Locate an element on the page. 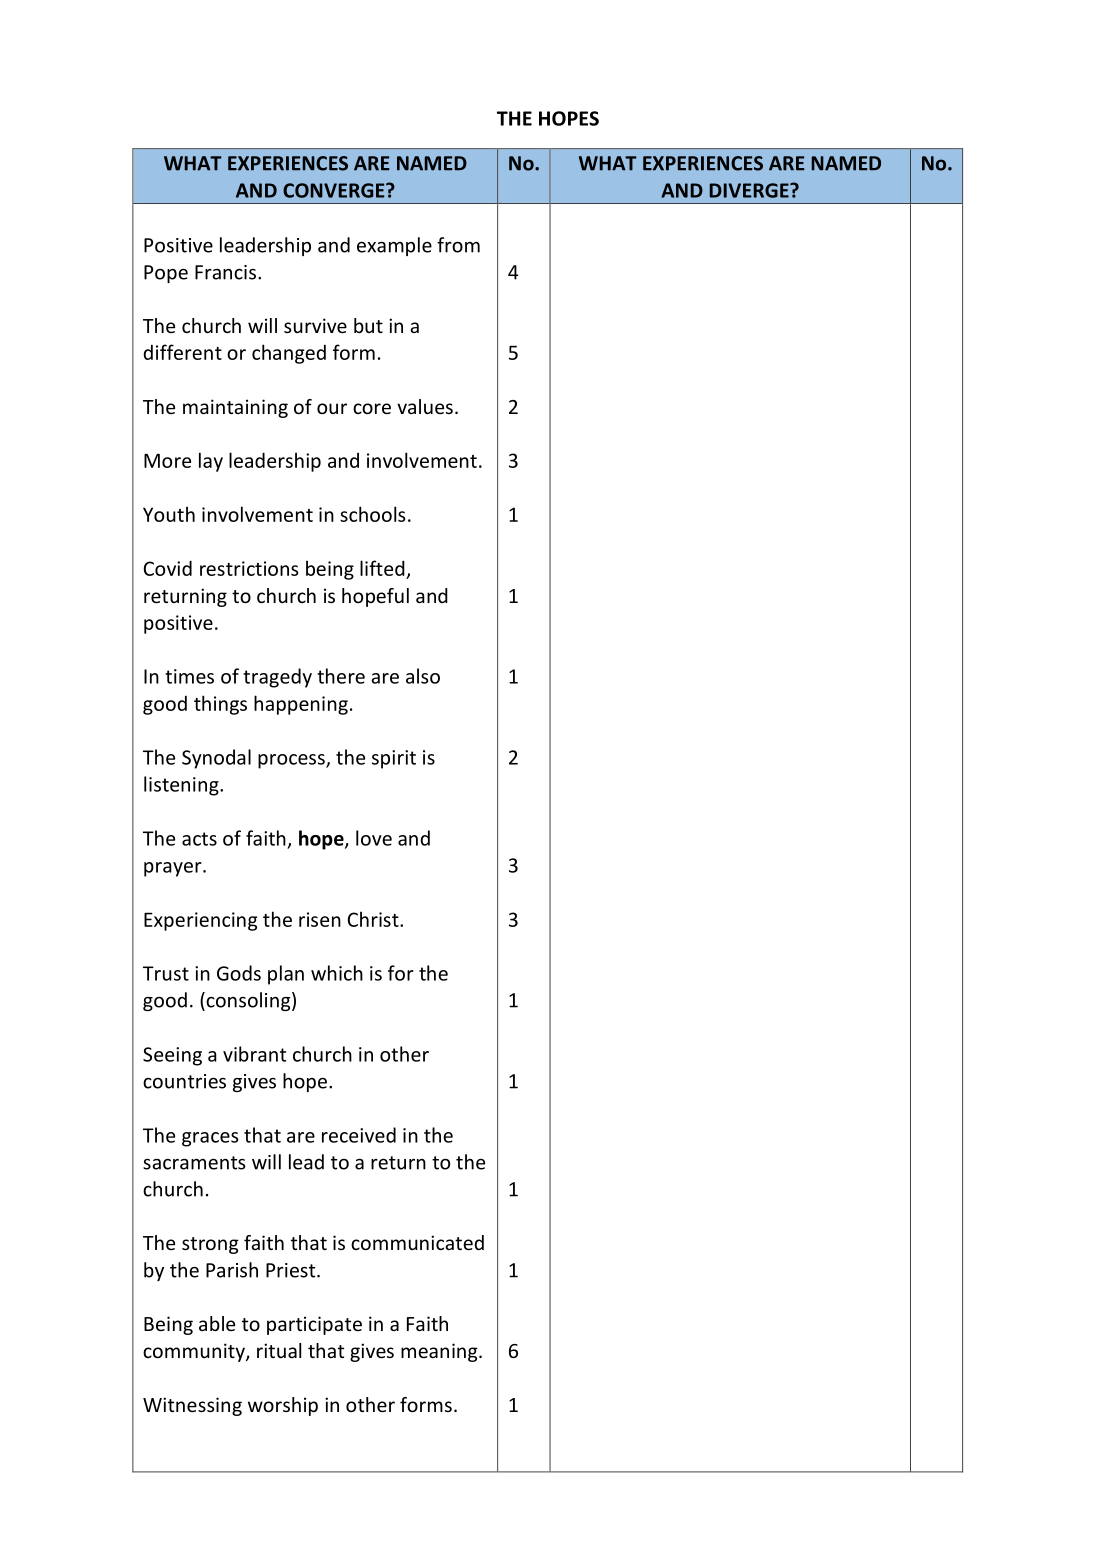 This document has height=1550, width=1096. Francis is located at coordinates (225, 272).
